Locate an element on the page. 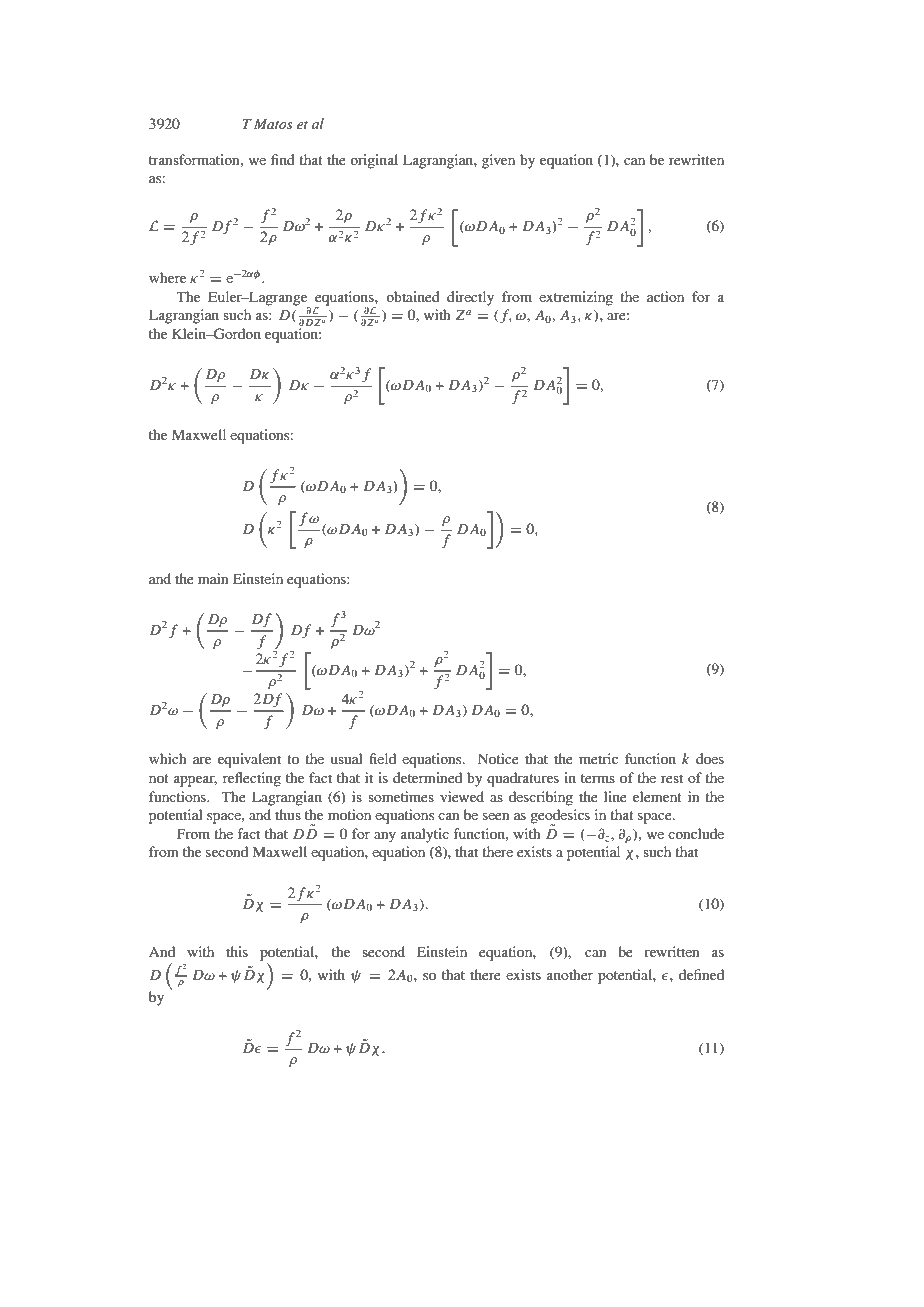  obtained is located at coordinates (413, 296).
